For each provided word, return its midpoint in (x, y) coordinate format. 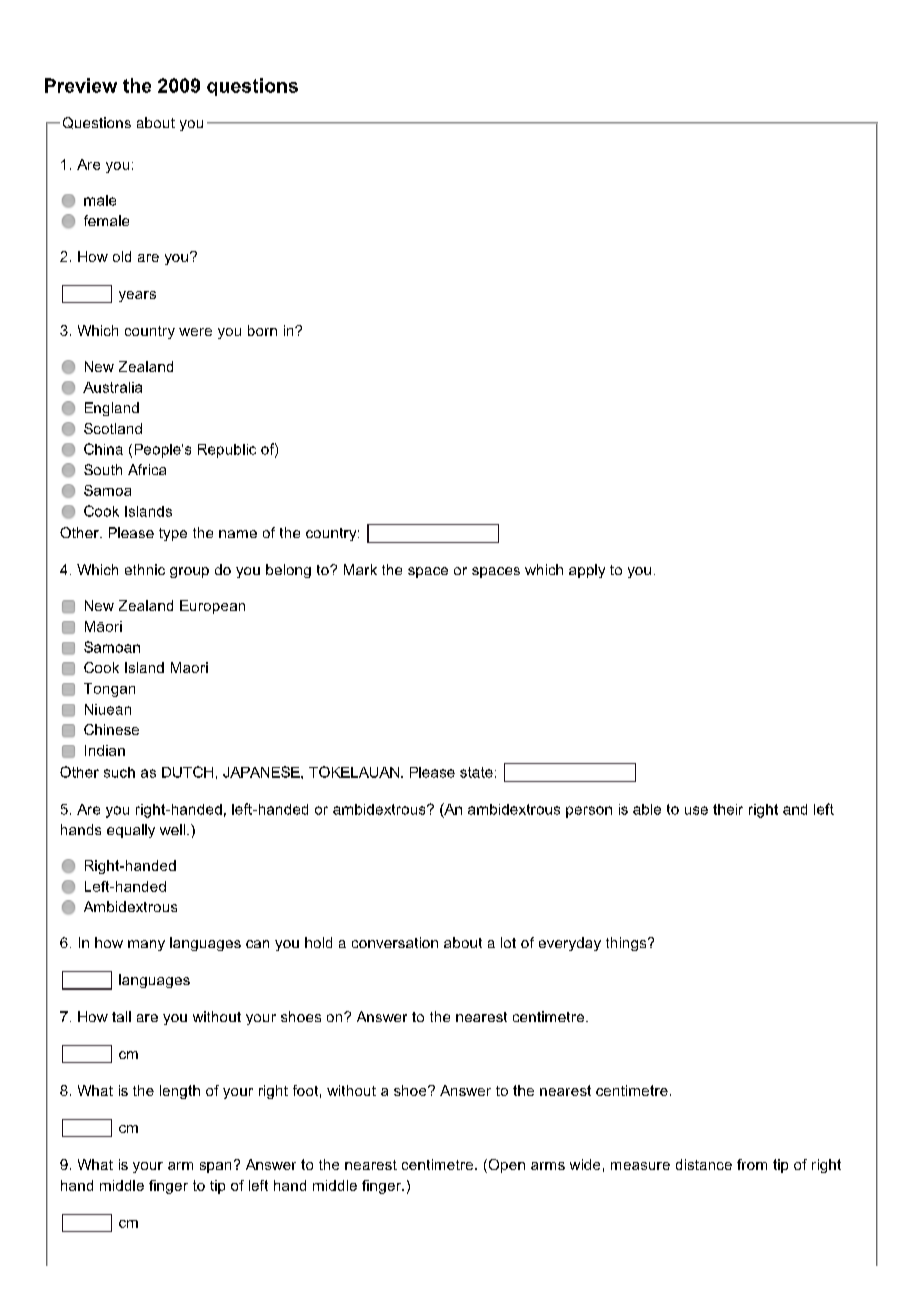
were (195, 332)
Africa (147, 469)
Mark (360, 569)
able (647, 809)
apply (587, 571)
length (180, 1092)
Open (505, 1166)
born (262, 330)
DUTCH (187, 772)
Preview (81, 85)
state (476, 772)
